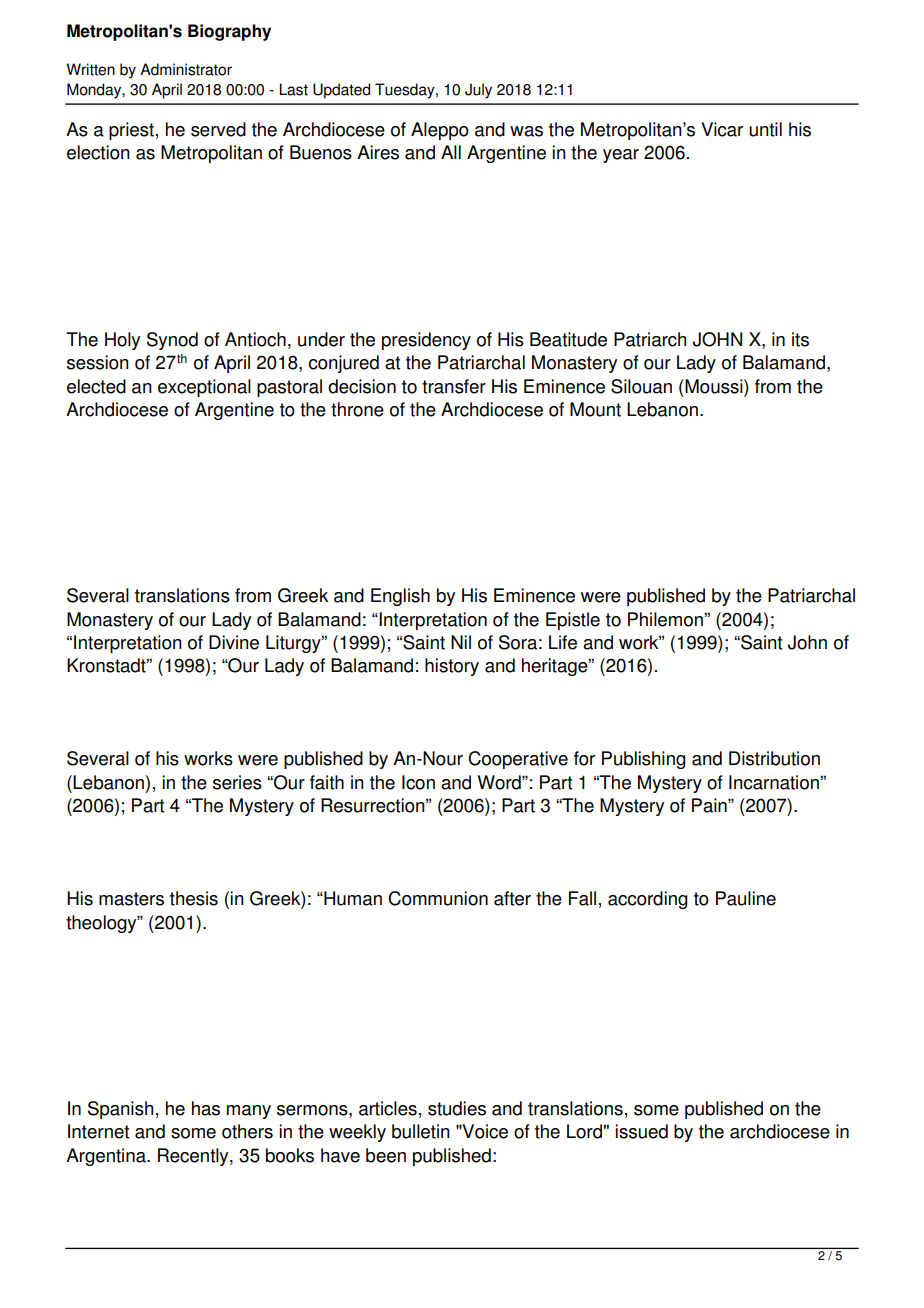 This document has height=1308, width=924. I want to click on studies, so click(457, 1108).
